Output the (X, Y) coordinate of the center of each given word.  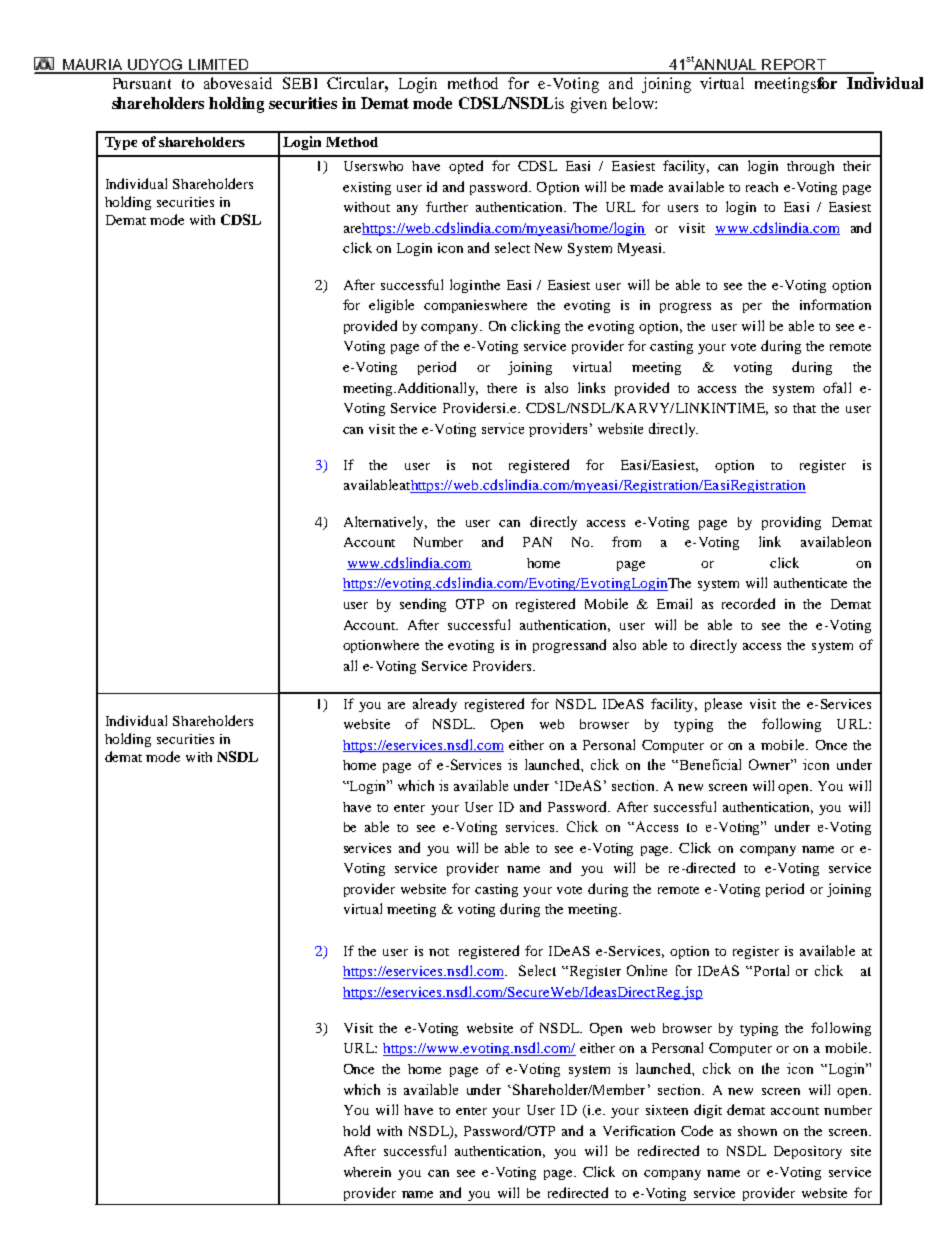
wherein (367, 1172)
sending (423, 605)
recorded (748, 603)
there (502, 388)
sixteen (667, 1110)
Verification (639, 1130)
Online (647, 970)
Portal (770, 970)
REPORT (794, 66)
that (804, 408)
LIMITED (219, 66)
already (435, 705)
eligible (391, 306)
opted (466, 167)
